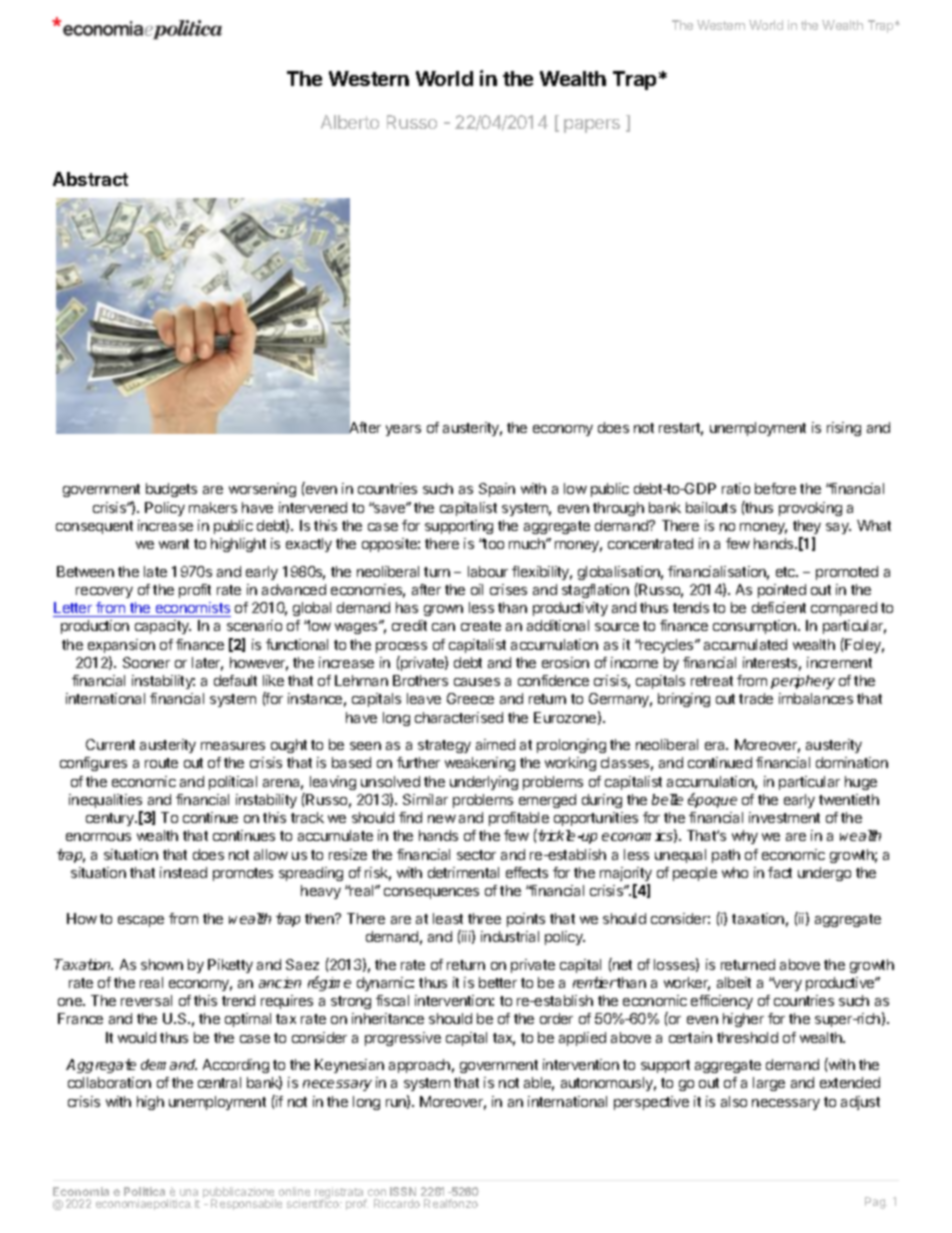 The width and height of the screenshot is (952, 1233). I want to click on before, so click(775, 488).
